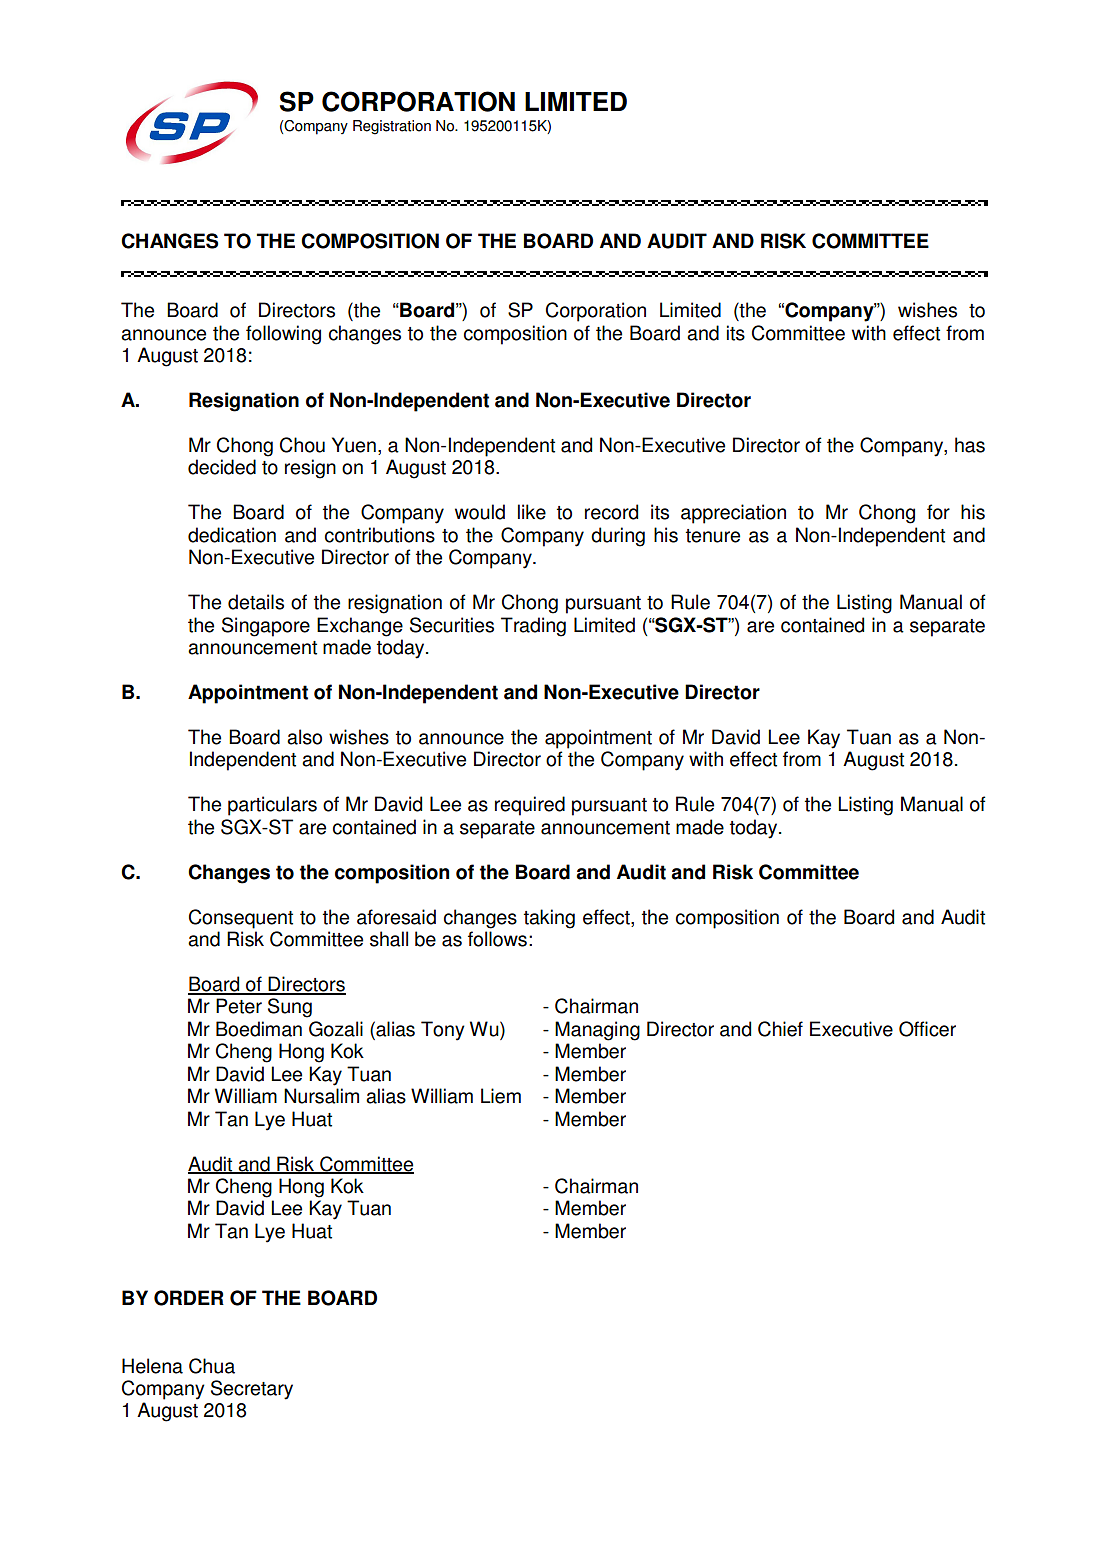 This page has width=1106, height=1566. I want to click on required, so click(530, 806).
